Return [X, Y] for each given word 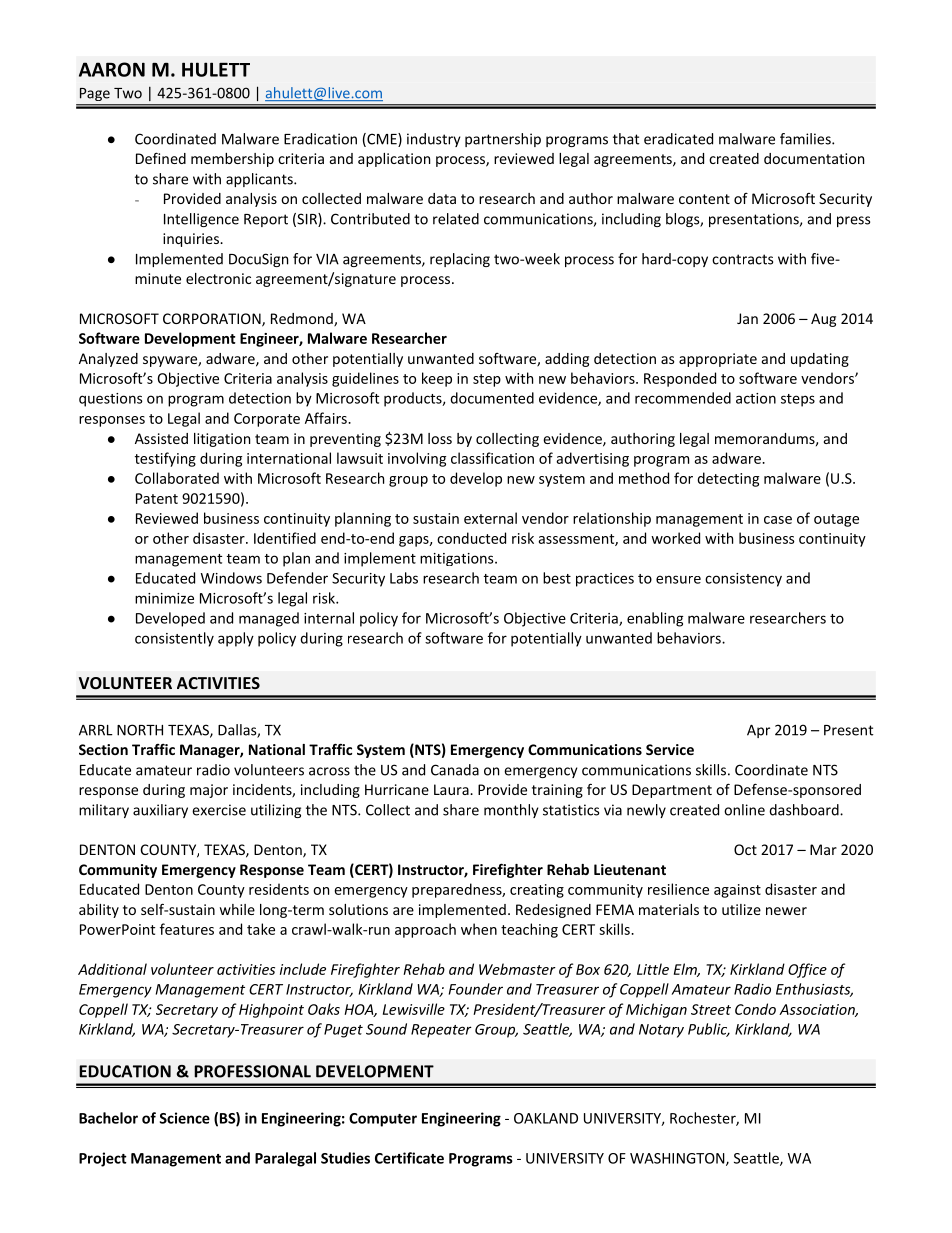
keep [437, 379]
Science [185, 1118]
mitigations [458, 559]
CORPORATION [213, 320]
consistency [743, 580]
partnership [503, 140]
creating [537, 891]
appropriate [718, 360]
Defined [161, 158]
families [806, 139]
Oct [745, 849]
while [237, 909]
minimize [164, 598]
